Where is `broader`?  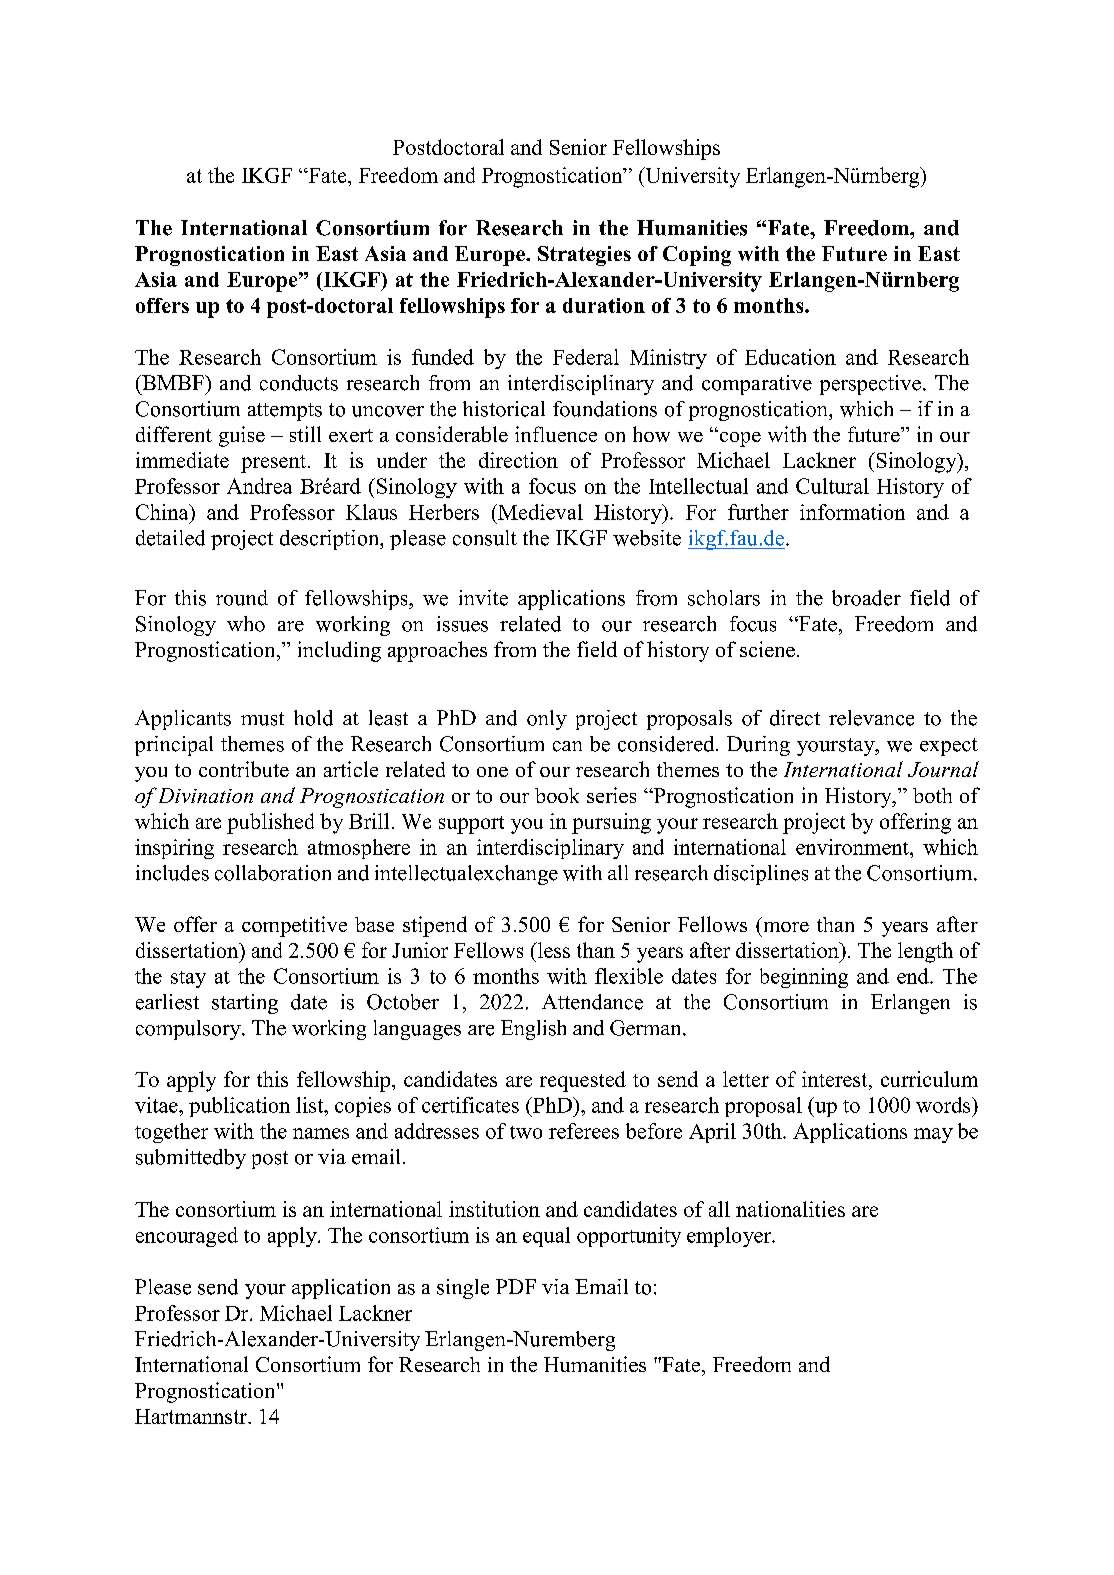
broader is located at coordinates (866, 598).
